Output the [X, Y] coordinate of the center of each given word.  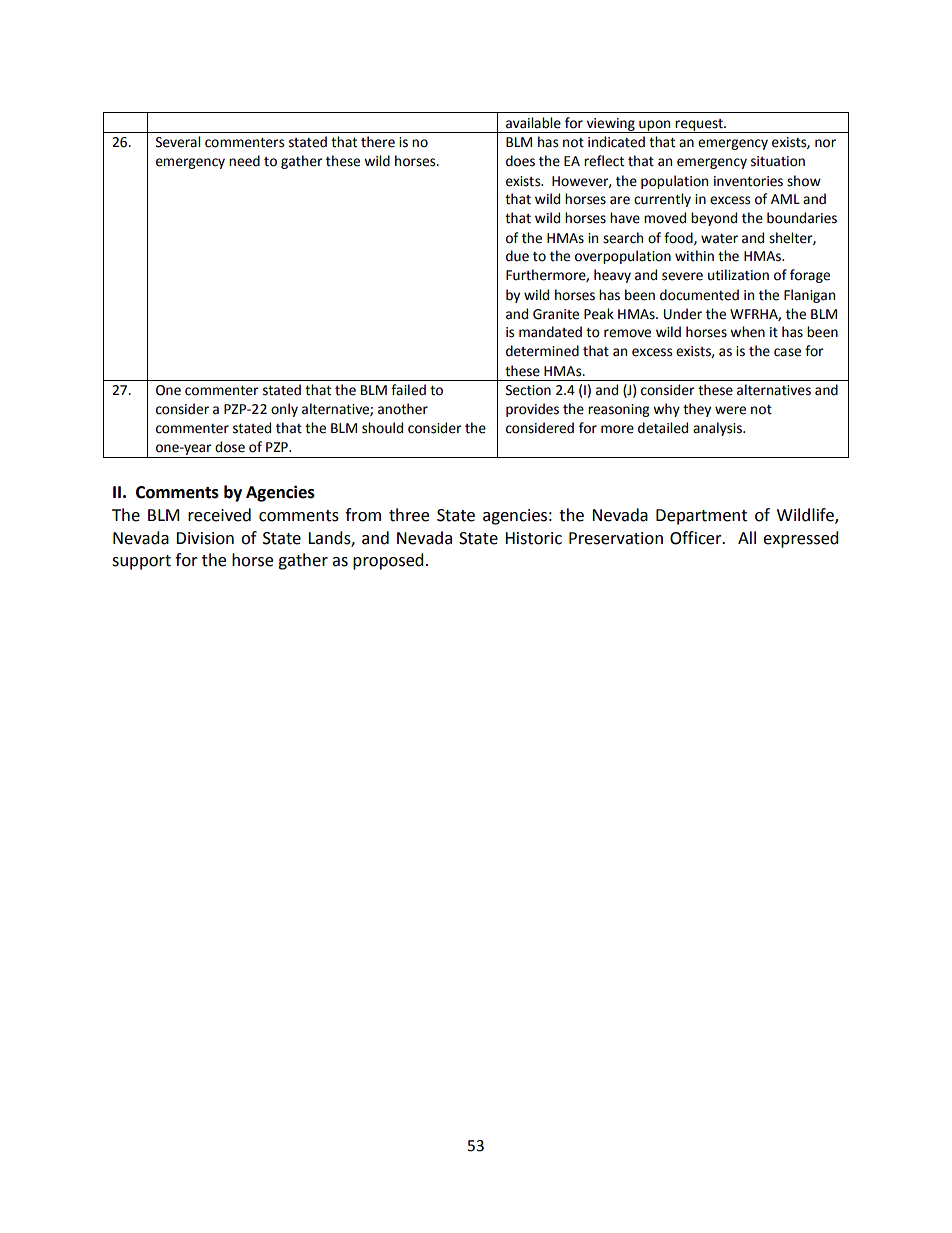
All [747, 537]
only [284, 410]
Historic [533, 538]
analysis [718, 429]
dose [230, 447]
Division [205, 538]
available [533, 123]
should [382, 428]
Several [178, 142]
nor [825, 143]
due [517, 256]
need [244, 161]
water [719, 239]
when [747, 332]
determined [542, 351]
